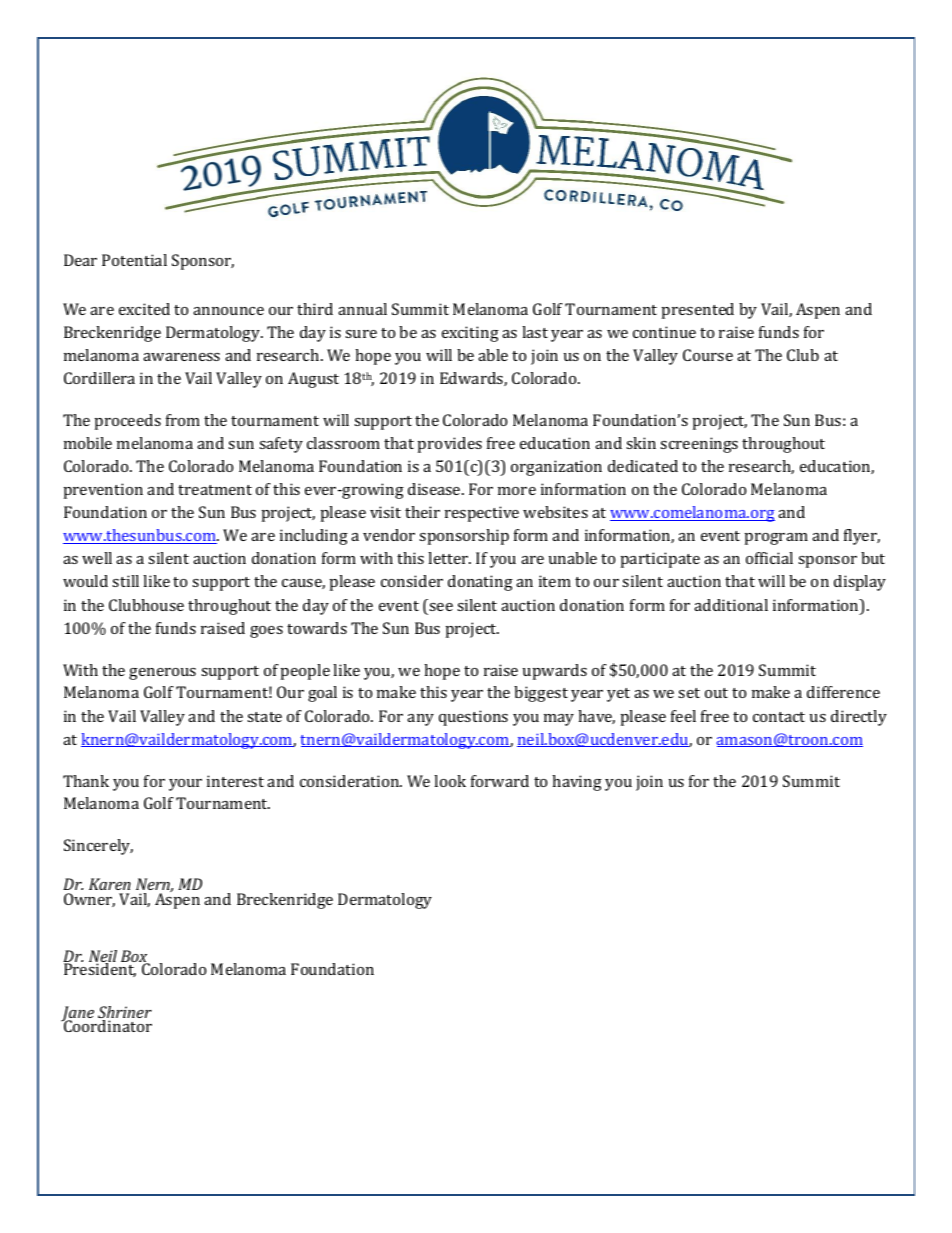 Image resolution: width=952 pixels, height=1233 pixels. Describe the element at coordinates (144, 309) in the image. I see `excited` at that location.
